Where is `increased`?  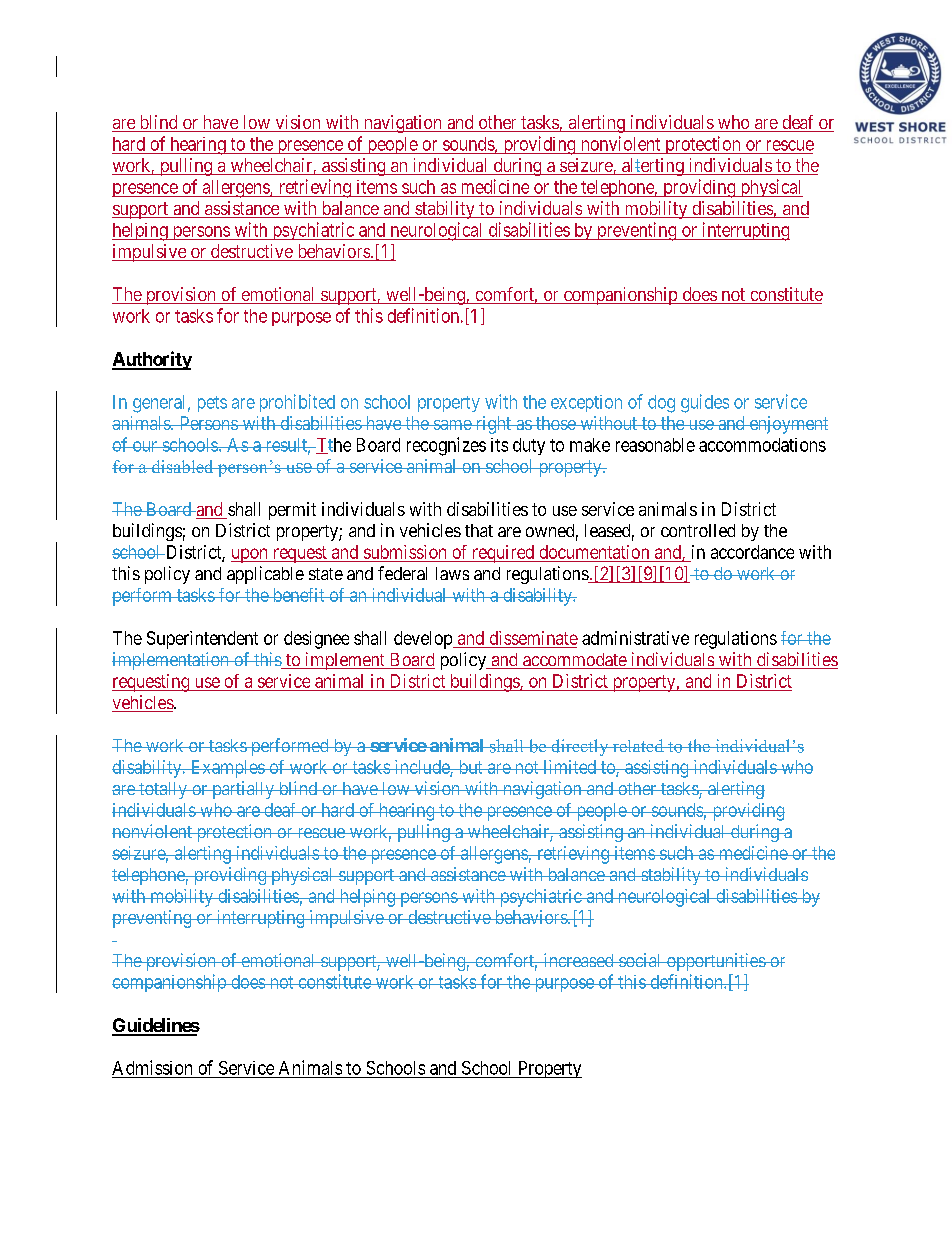
increased is located at coordinates (578, 960).
